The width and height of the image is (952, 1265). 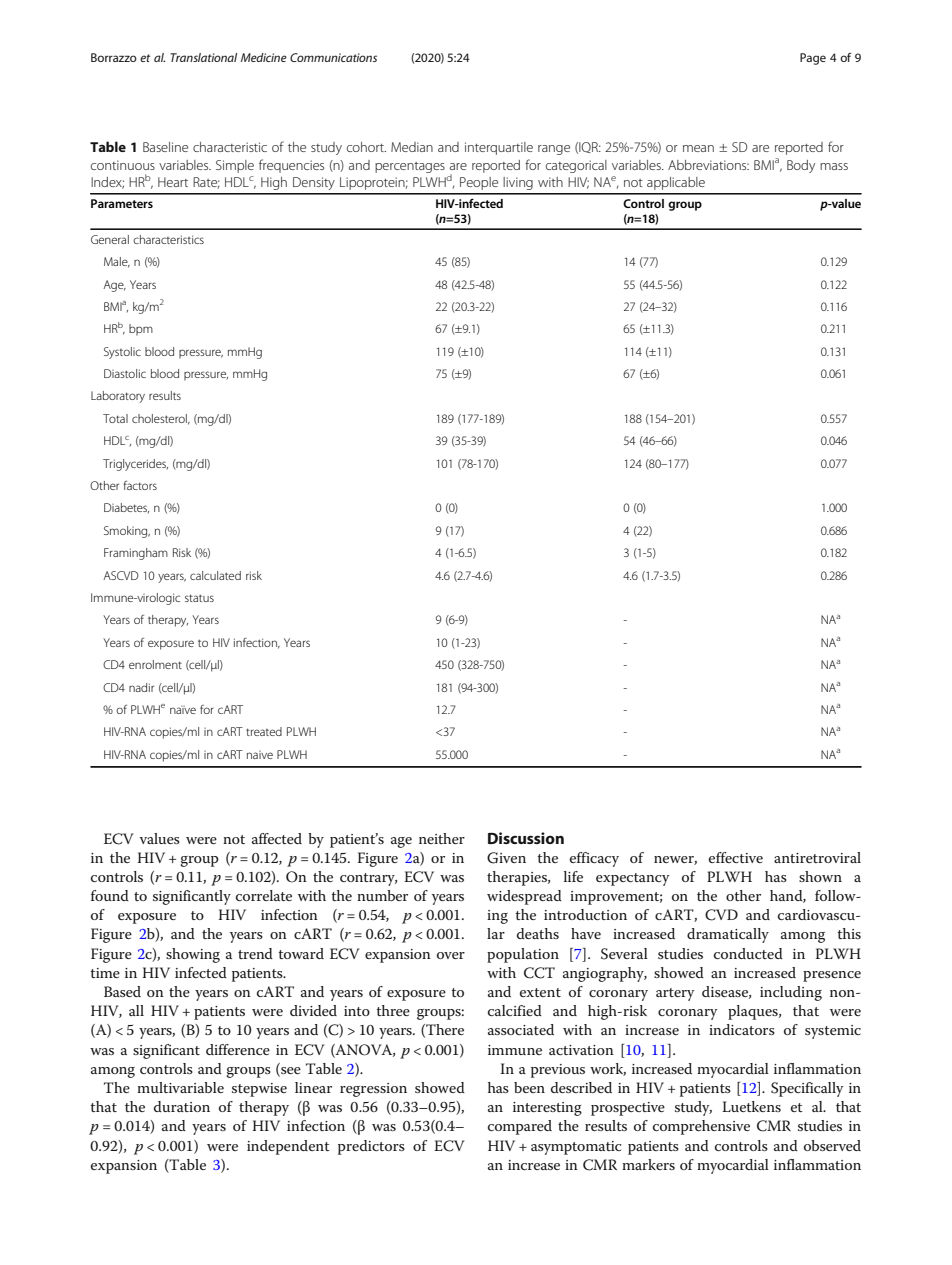 I want to click on compared, so click(x=520, y=1127).
